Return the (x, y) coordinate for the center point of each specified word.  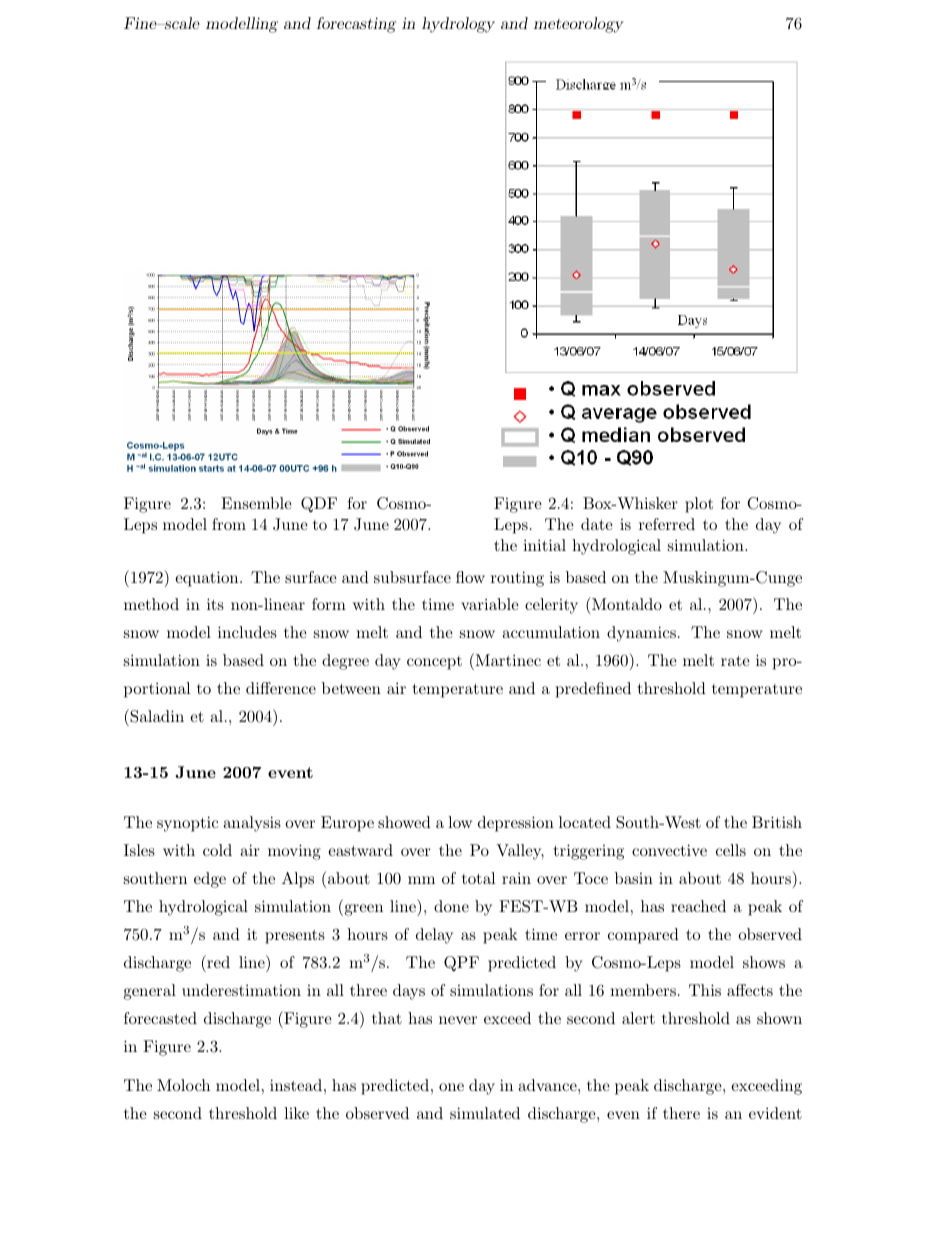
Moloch (183, 1085)
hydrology (458, 25)
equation (208, 579)
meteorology (578, 25)
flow (470, 577)
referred (667, 524)
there (681, 1113)
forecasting (356, 25)
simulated (485, 1113)
